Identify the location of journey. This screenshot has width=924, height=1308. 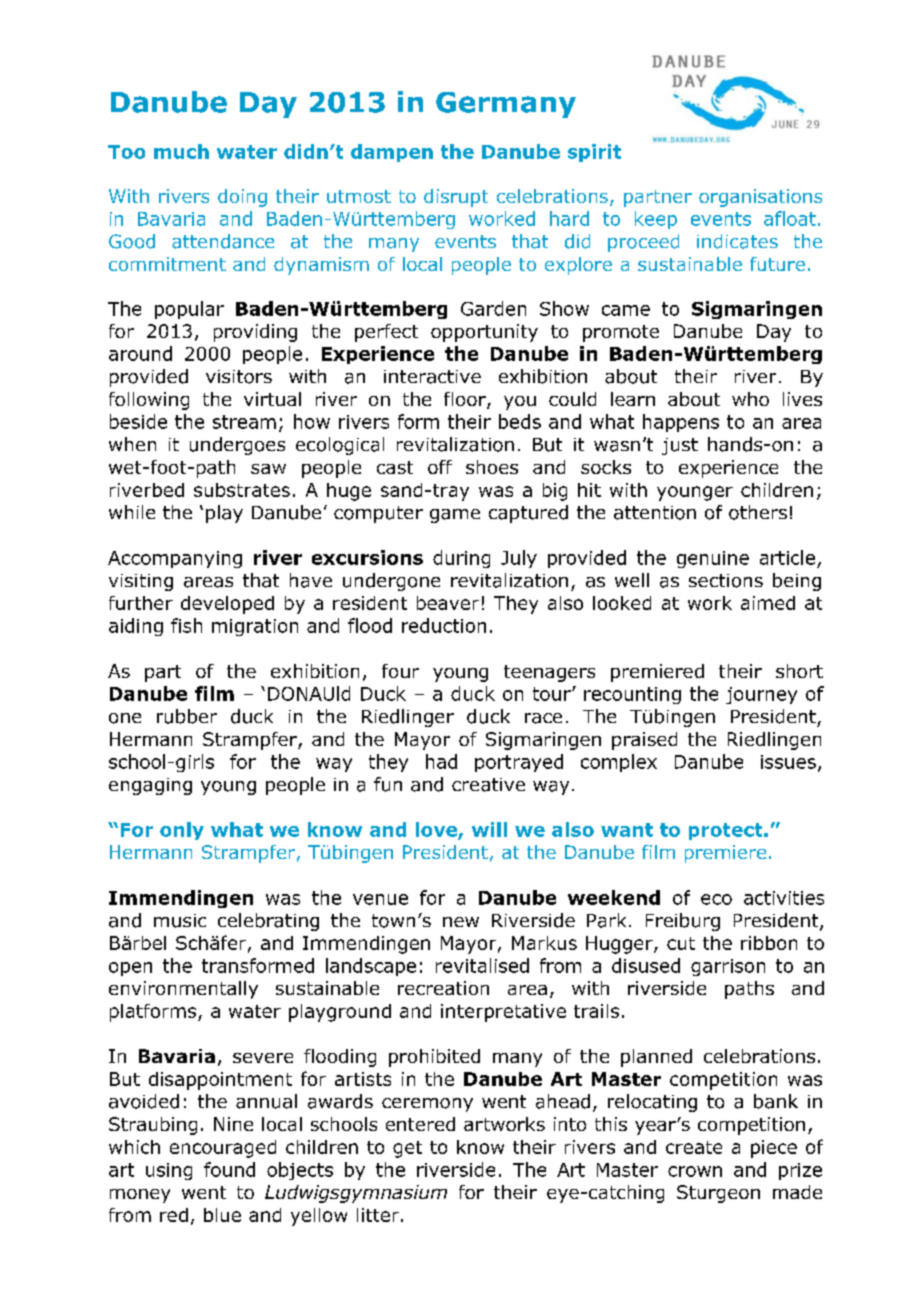
(761, 695).
